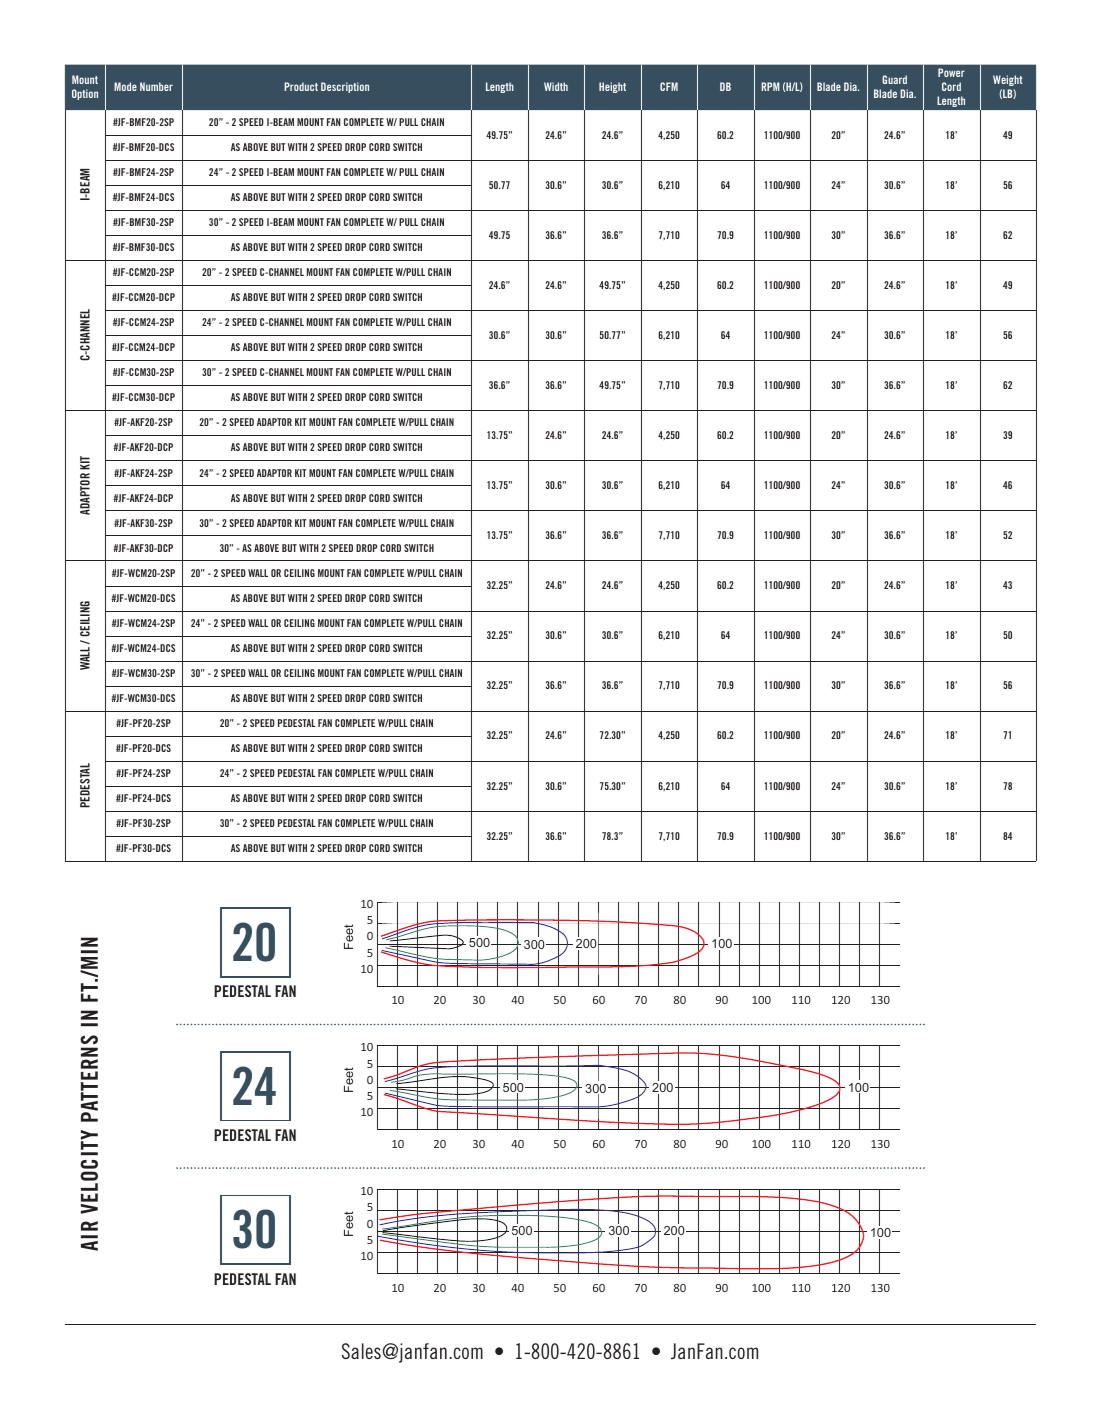 The width and height of the image is (1101, 1424). Describe the element at coordinates (951, 72) in the image. I see `Power` at that location.
